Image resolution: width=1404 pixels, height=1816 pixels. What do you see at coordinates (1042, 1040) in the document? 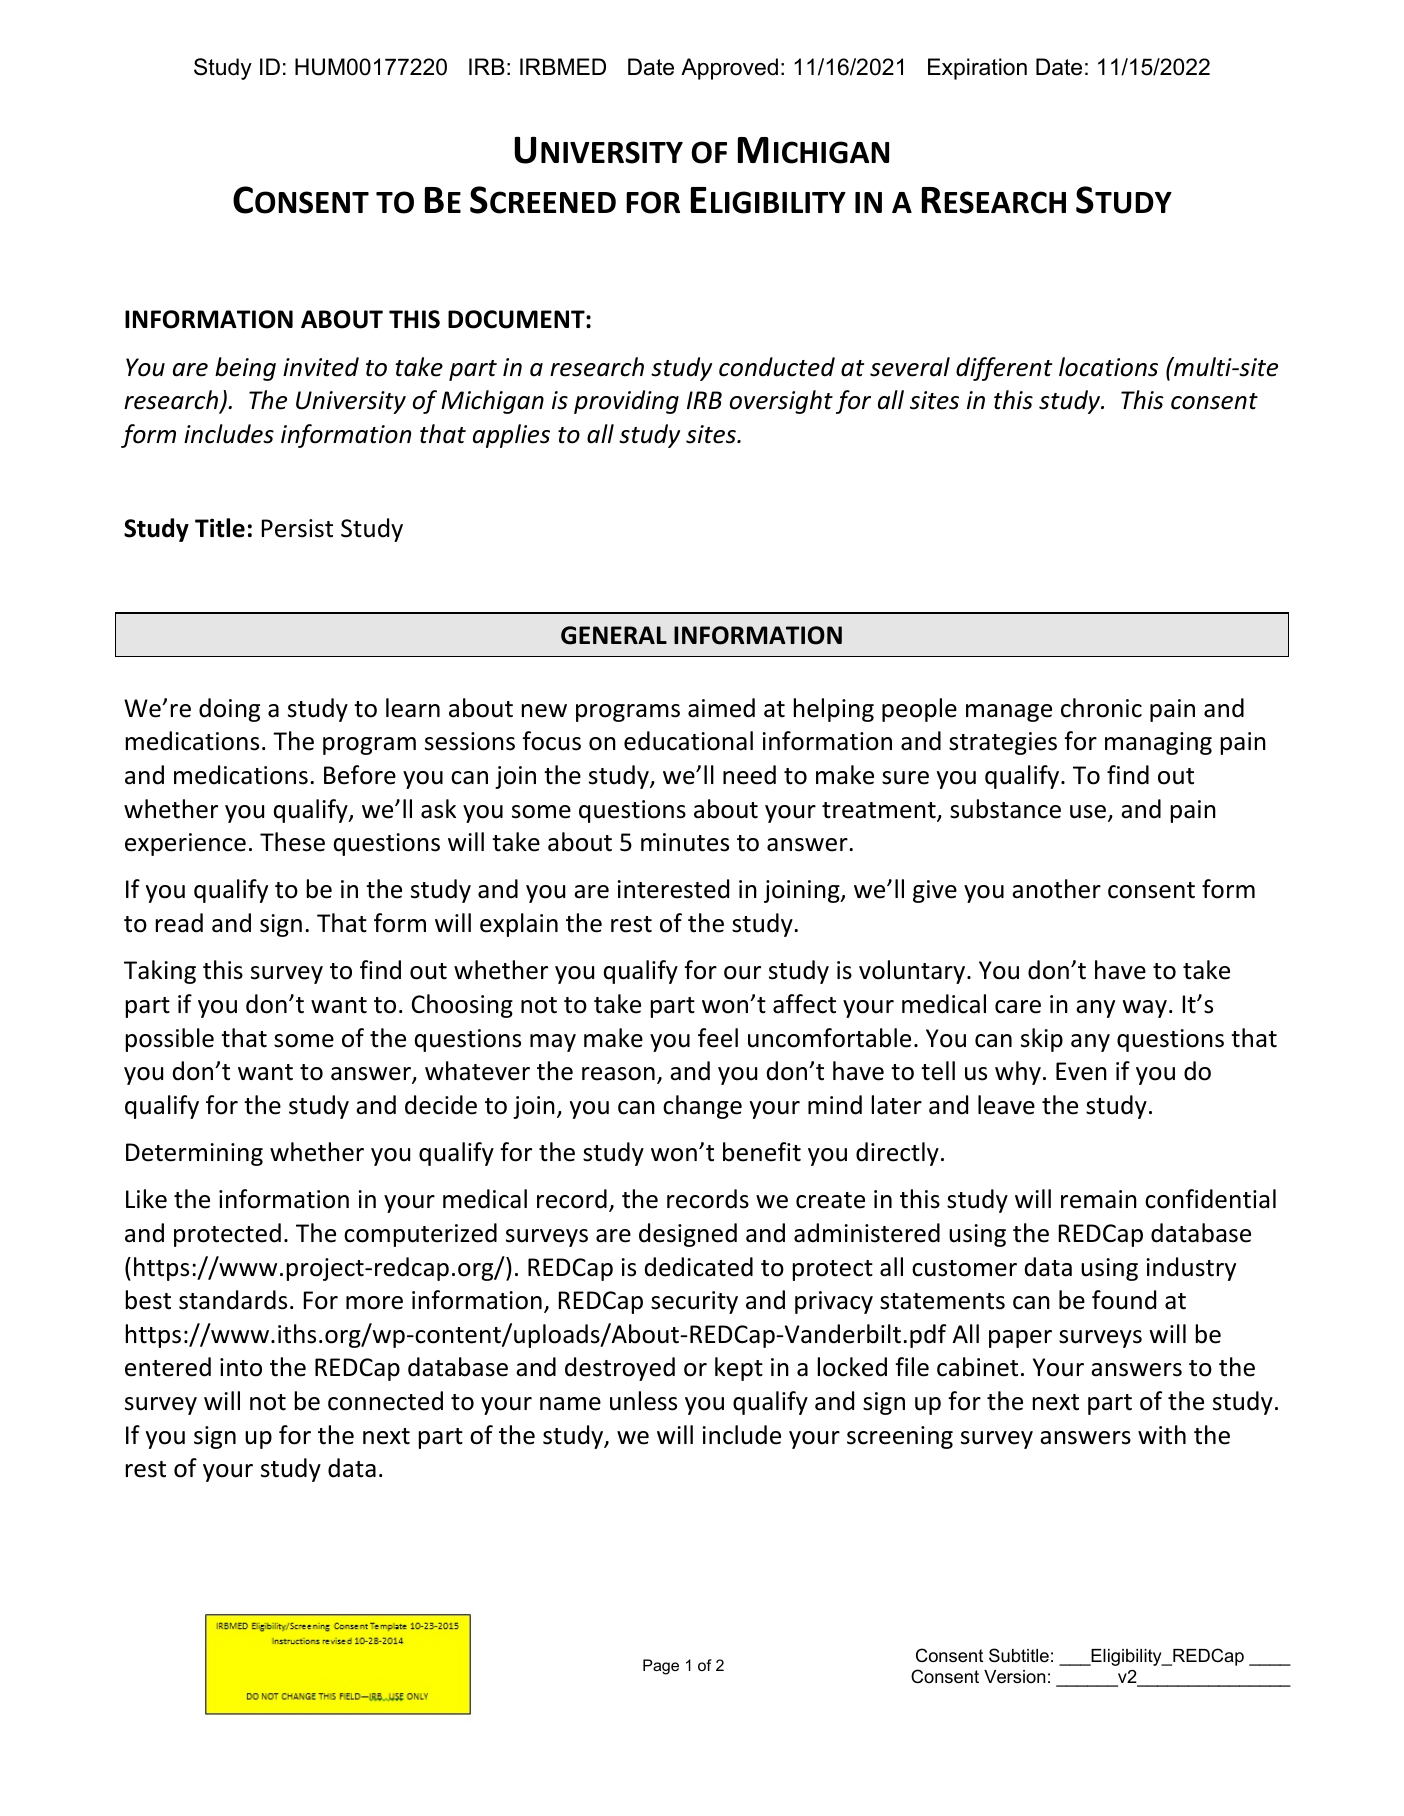
I see `skip` at bounding box center [1042, 1040].
